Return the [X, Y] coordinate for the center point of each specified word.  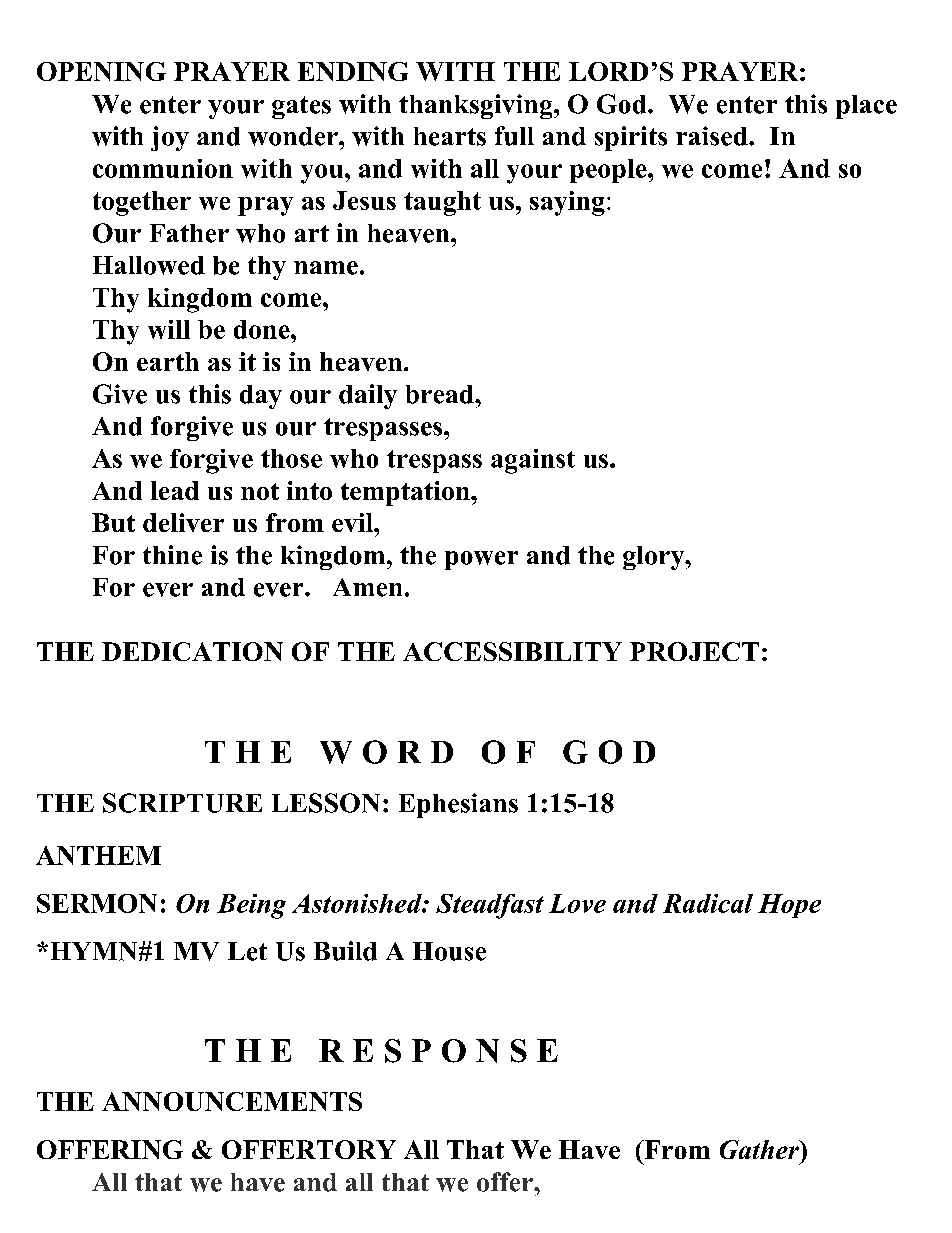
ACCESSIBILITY [512, 651]
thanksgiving [477, 106]
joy [170, 138]
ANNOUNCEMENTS [232, 1101]
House [449, 951]
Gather [760, 1149]
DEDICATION [192, 651]
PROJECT [694, 651]
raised [713, 136]
